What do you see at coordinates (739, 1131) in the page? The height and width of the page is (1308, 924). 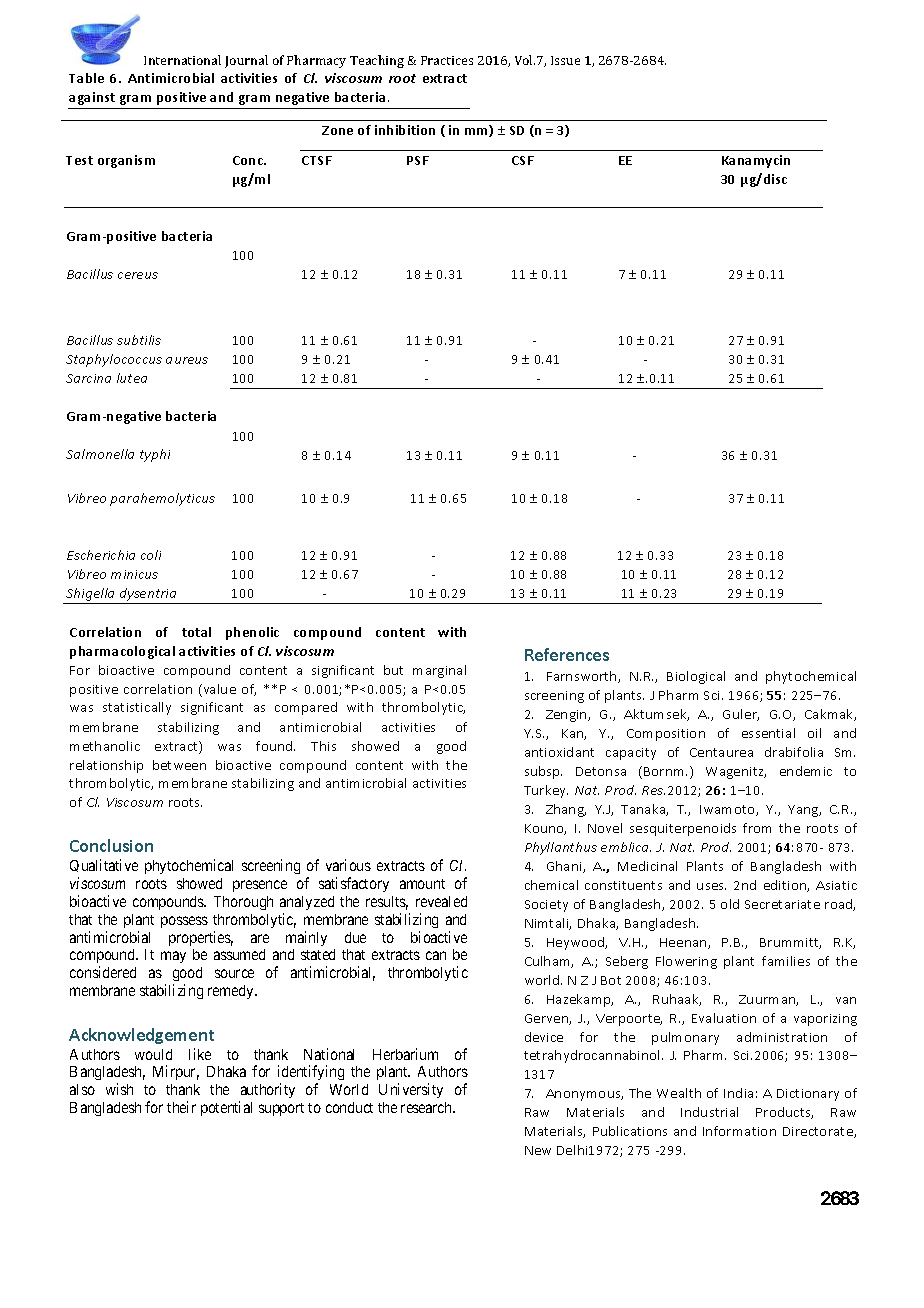 I see `Information` at bounding box center [739, 1131].
